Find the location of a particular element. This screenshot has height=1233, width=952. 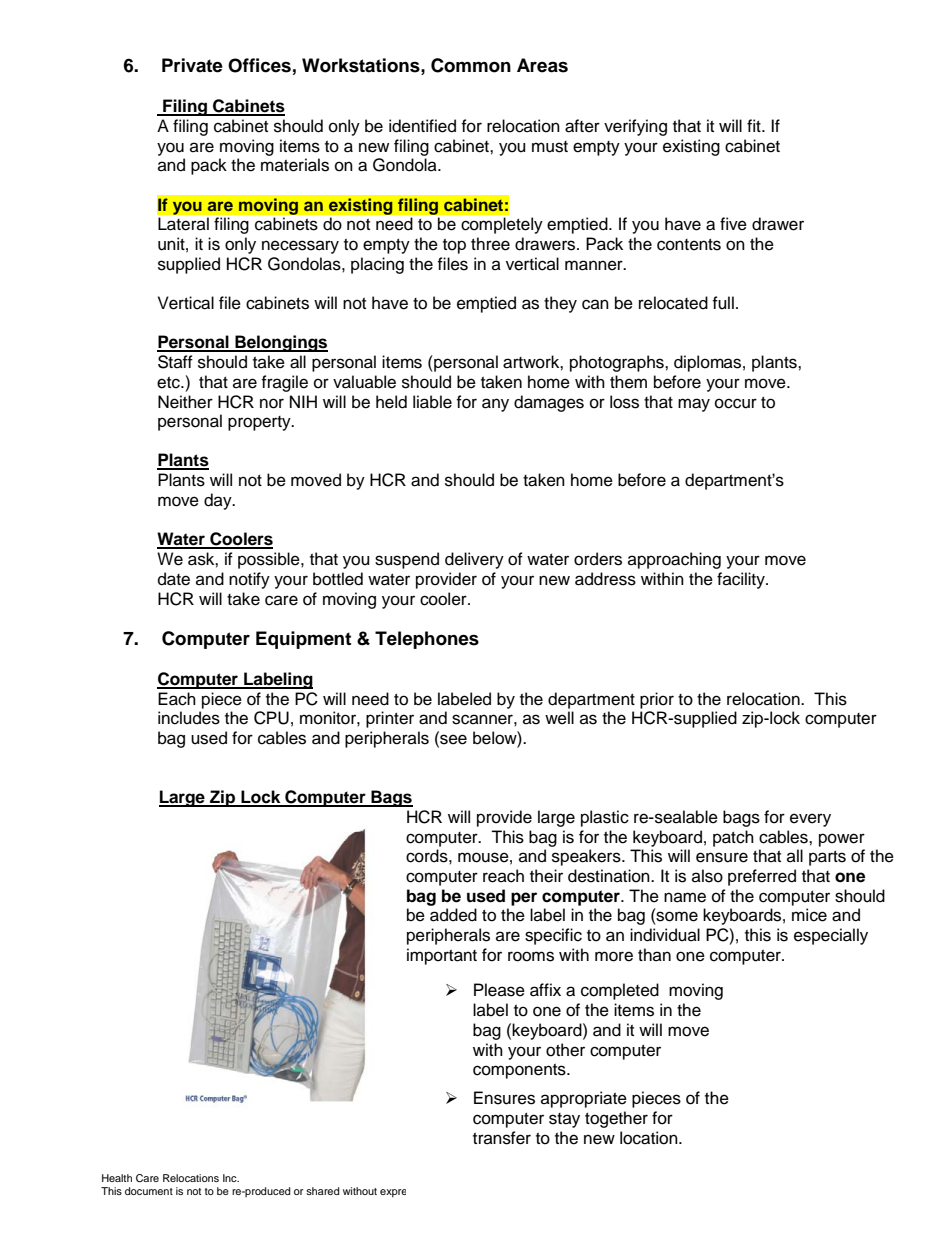

occur is located at coordinates (736, 403).
